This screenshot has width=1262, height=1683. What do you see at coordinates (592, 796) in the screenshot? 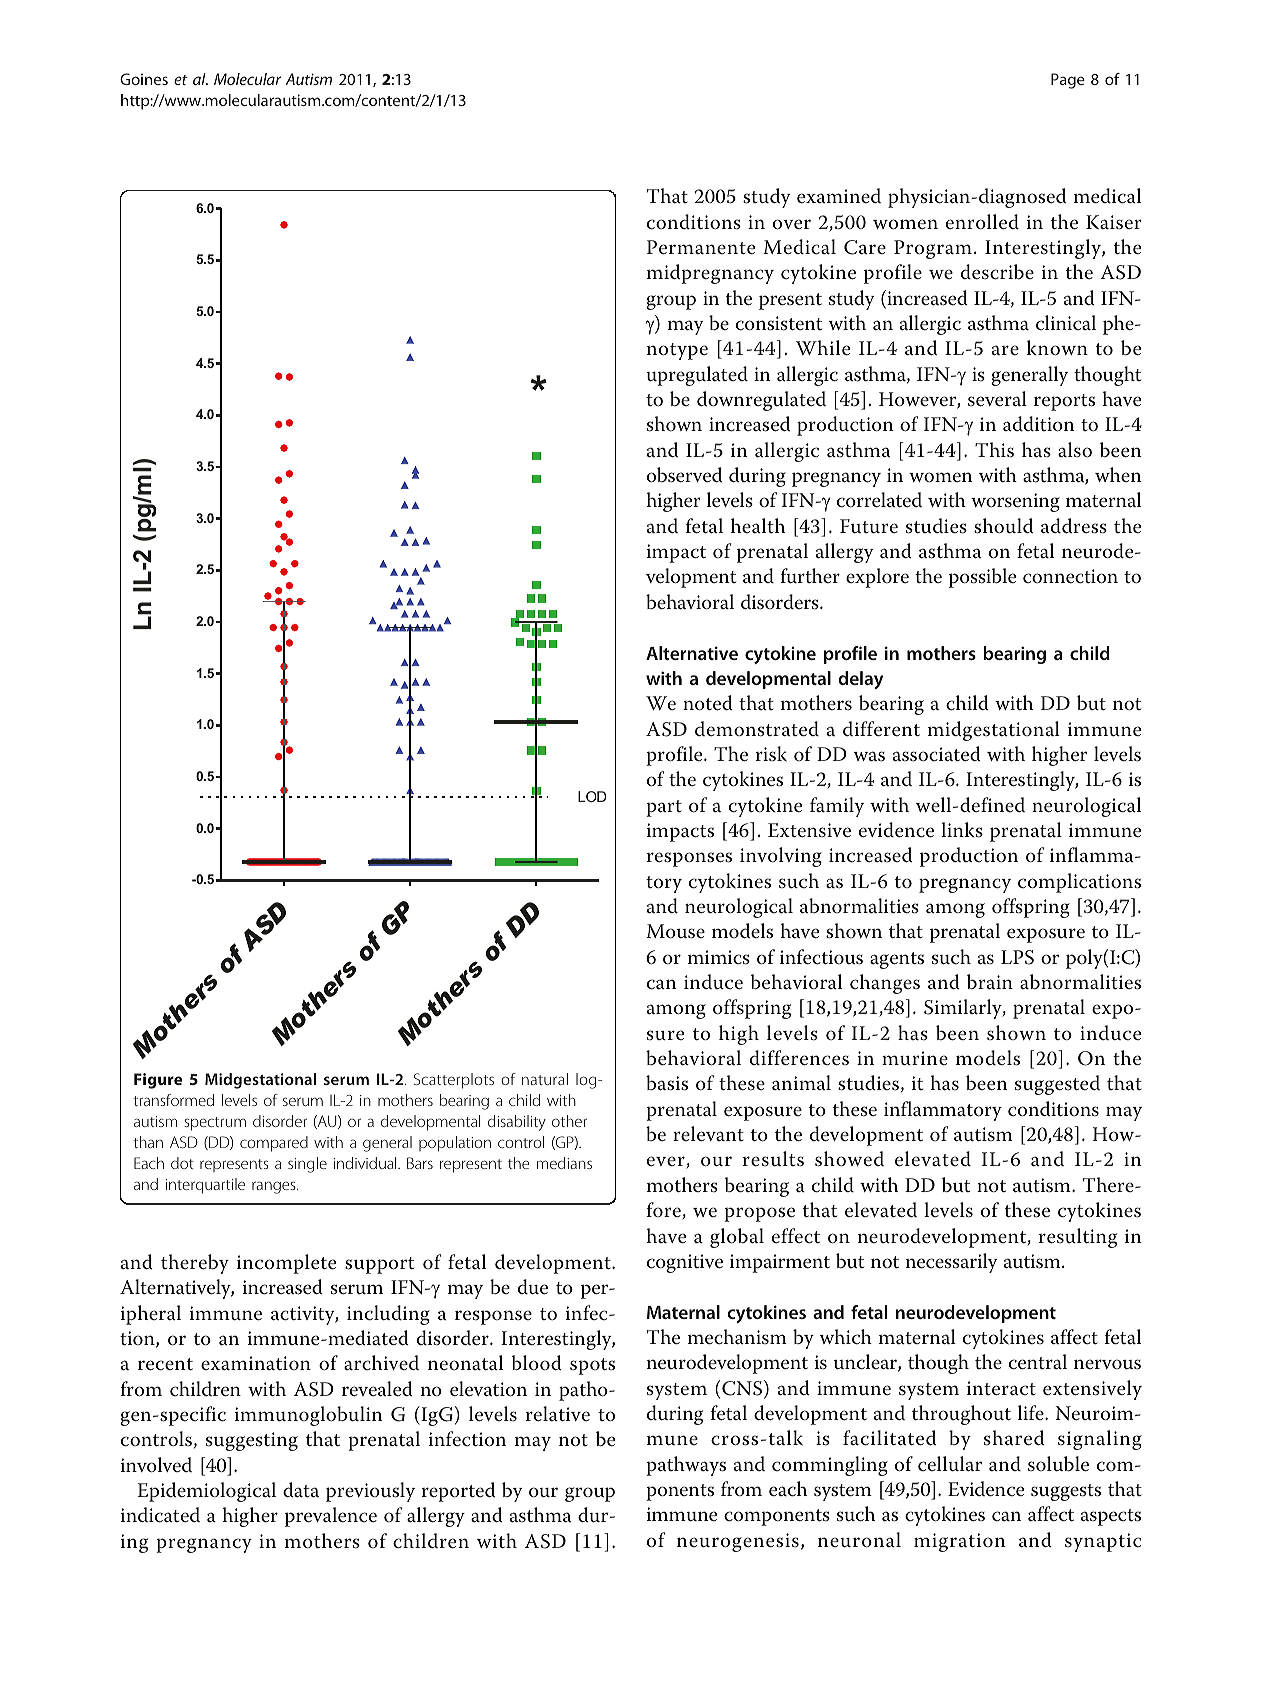
I see `LOD` at bounding box center [592, 796].
